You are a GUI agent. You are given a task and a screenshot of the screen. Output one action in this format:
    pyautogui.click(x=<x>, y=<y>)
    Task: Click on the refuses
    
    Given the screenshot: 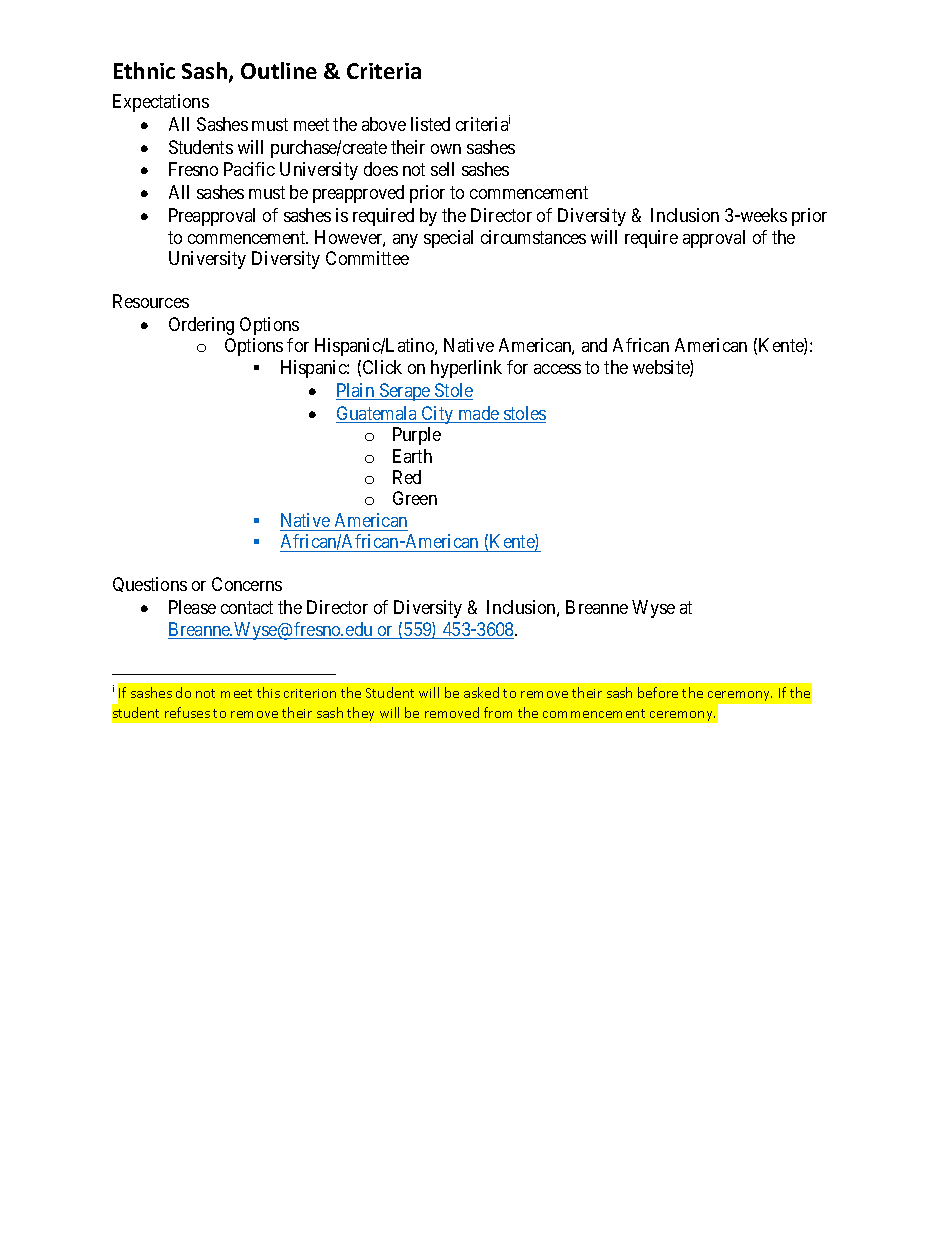 What is the action you would take?
    pyautogui.click(x=187, y=712)
